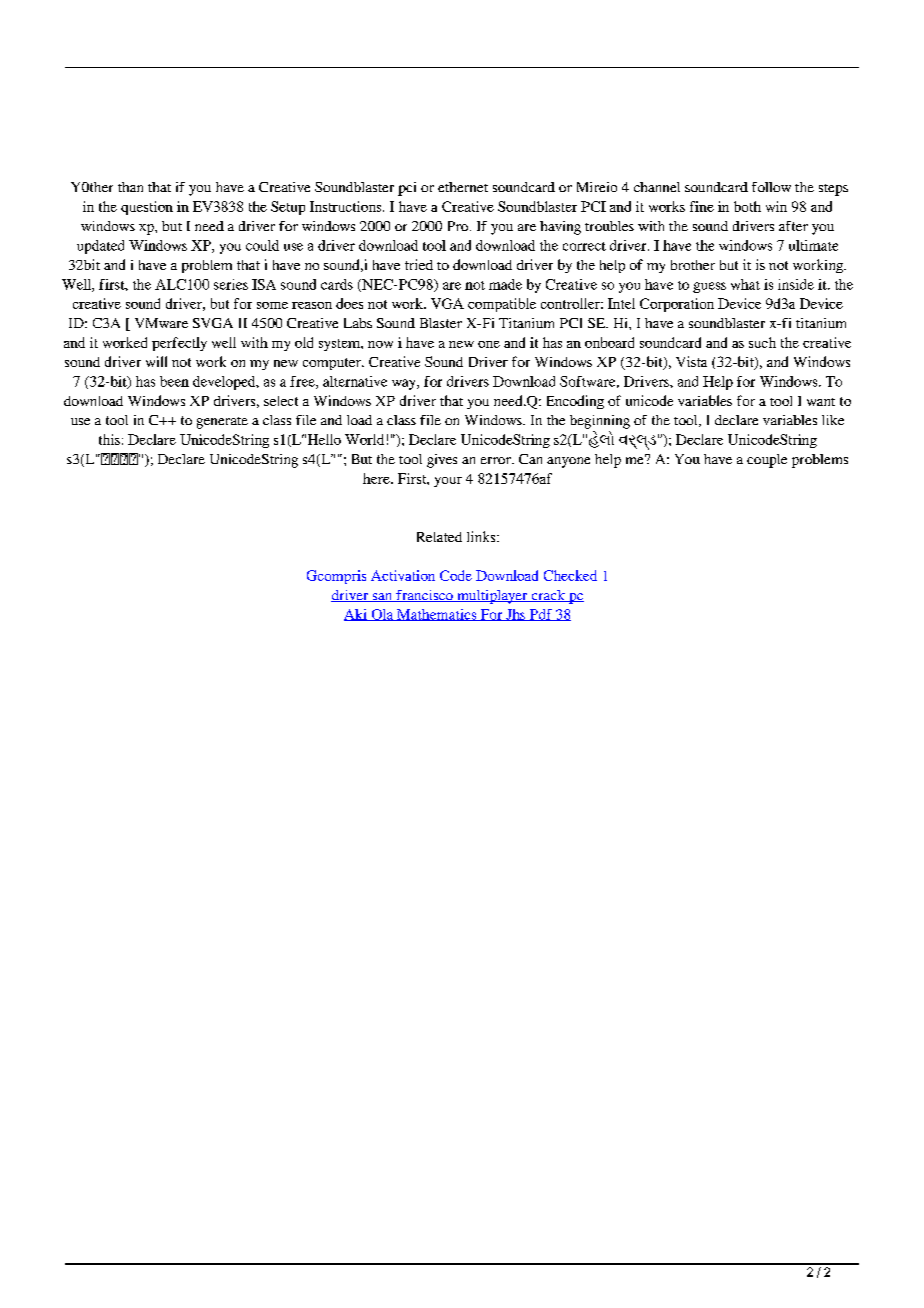 The height and width of the document is (1308, 924). What do you see at coordinates (347, 206) in the document?
I see `Instructions` at bounding box center [347, 206].
